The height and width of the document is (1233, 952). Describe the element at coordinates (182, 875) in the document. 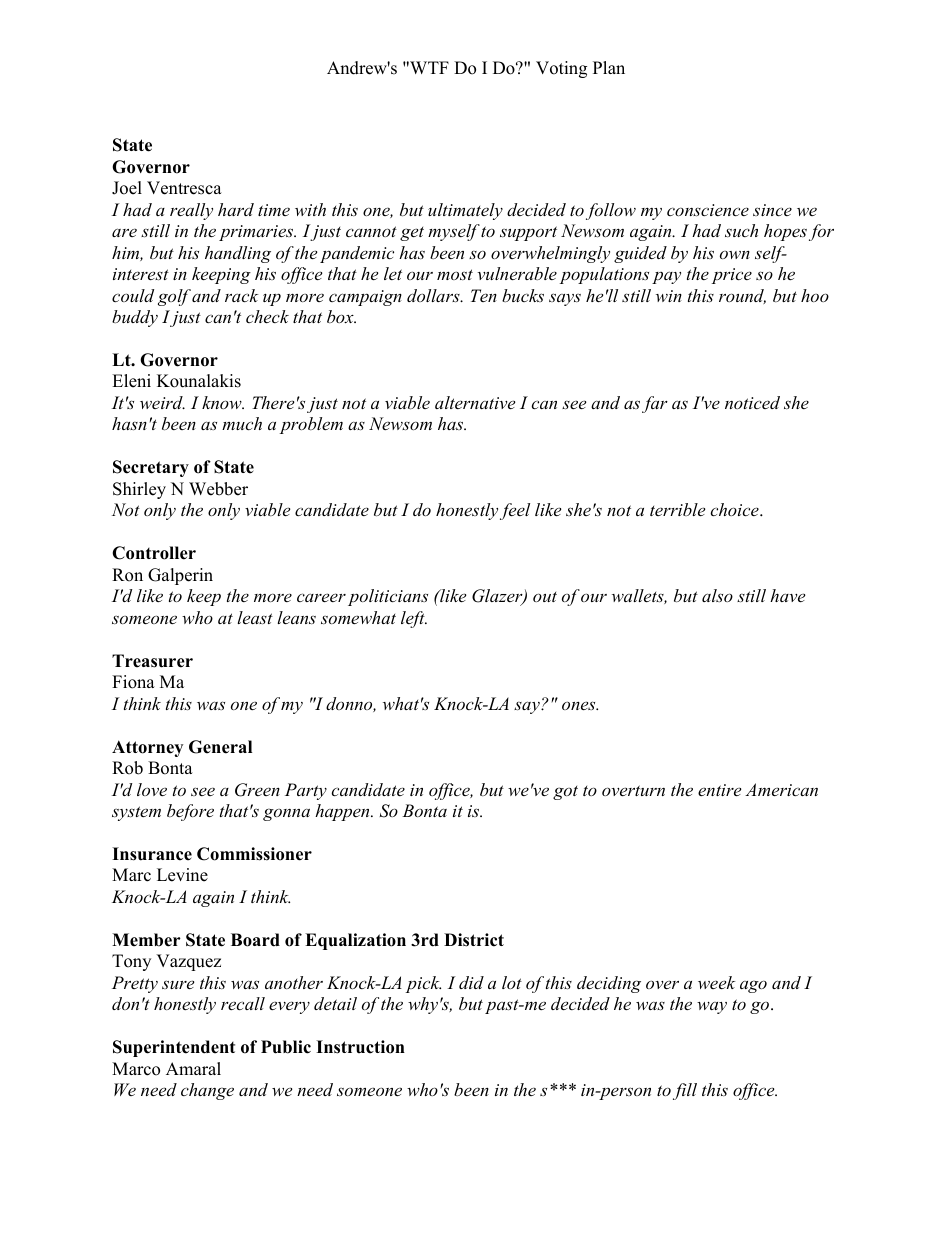

I see `Levine` at that location.
